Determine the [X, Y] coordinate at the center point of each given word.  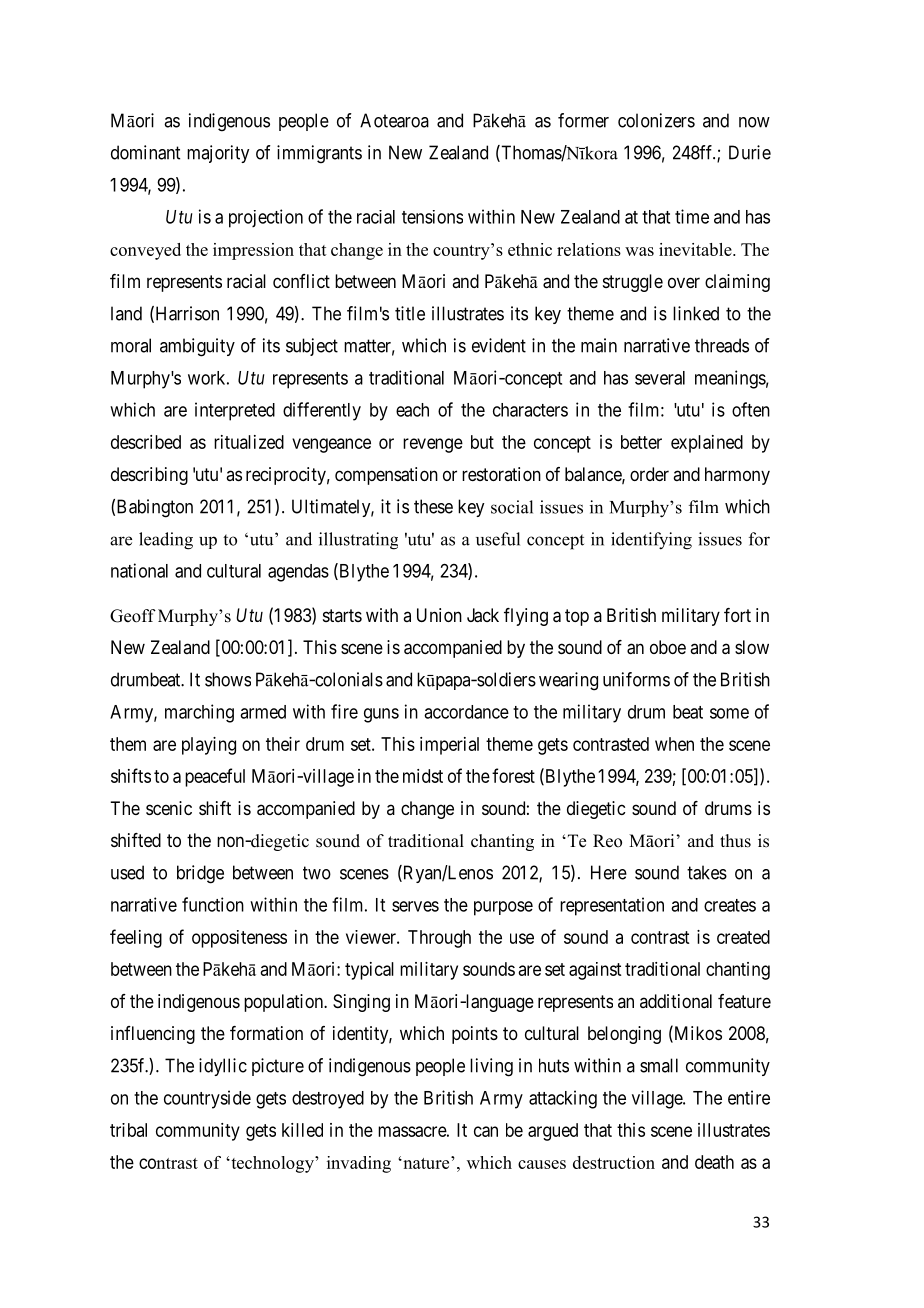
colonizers [656, 120]
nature [426, 1162]
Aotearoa [394, 120]
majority [218, 154]
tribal [128, 1130]
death [714, 1162]
